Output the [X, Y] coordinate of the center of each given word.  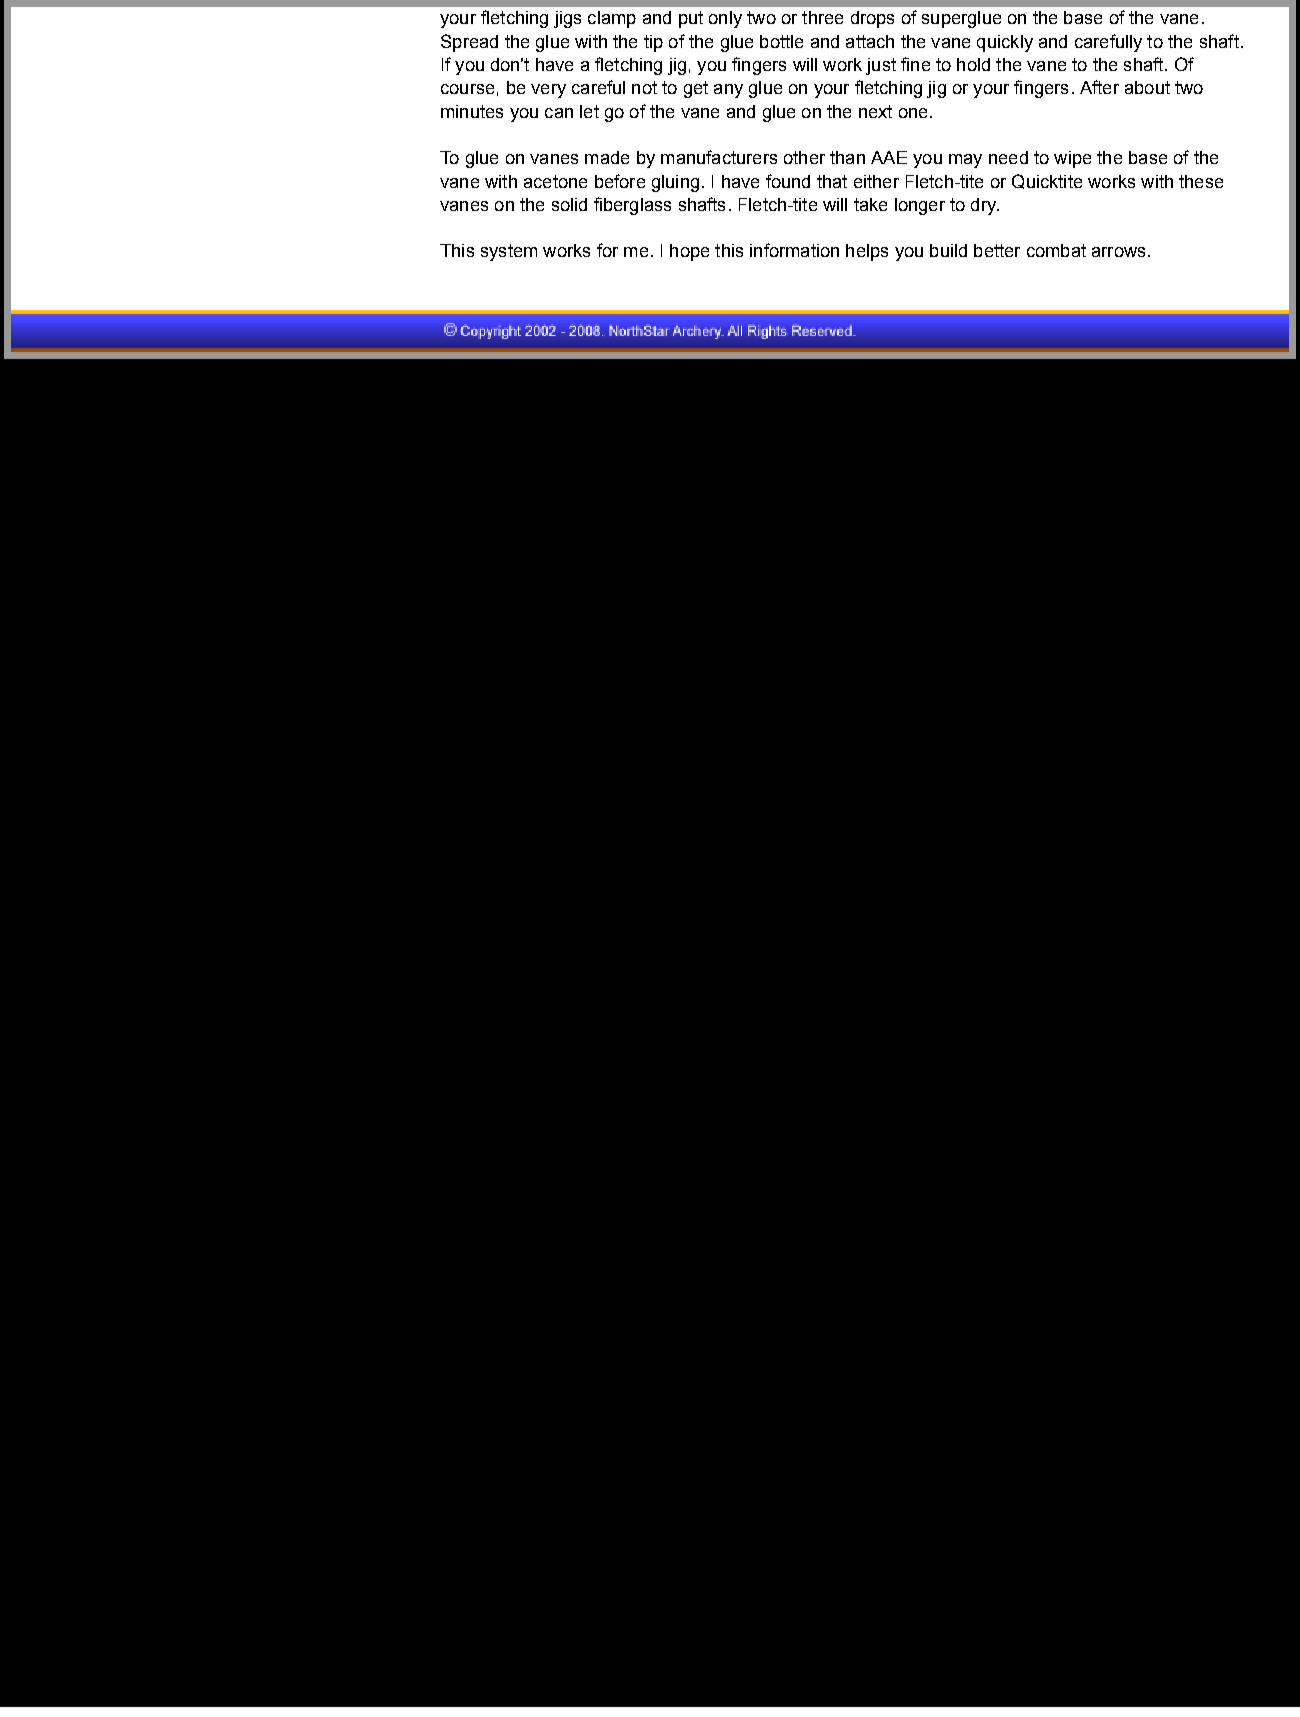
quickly [1005, 43]
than [847, 157]
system [509, 252]
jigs [567, 19]
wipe [1072, 159]
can [559, 113]
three [822, 17]
